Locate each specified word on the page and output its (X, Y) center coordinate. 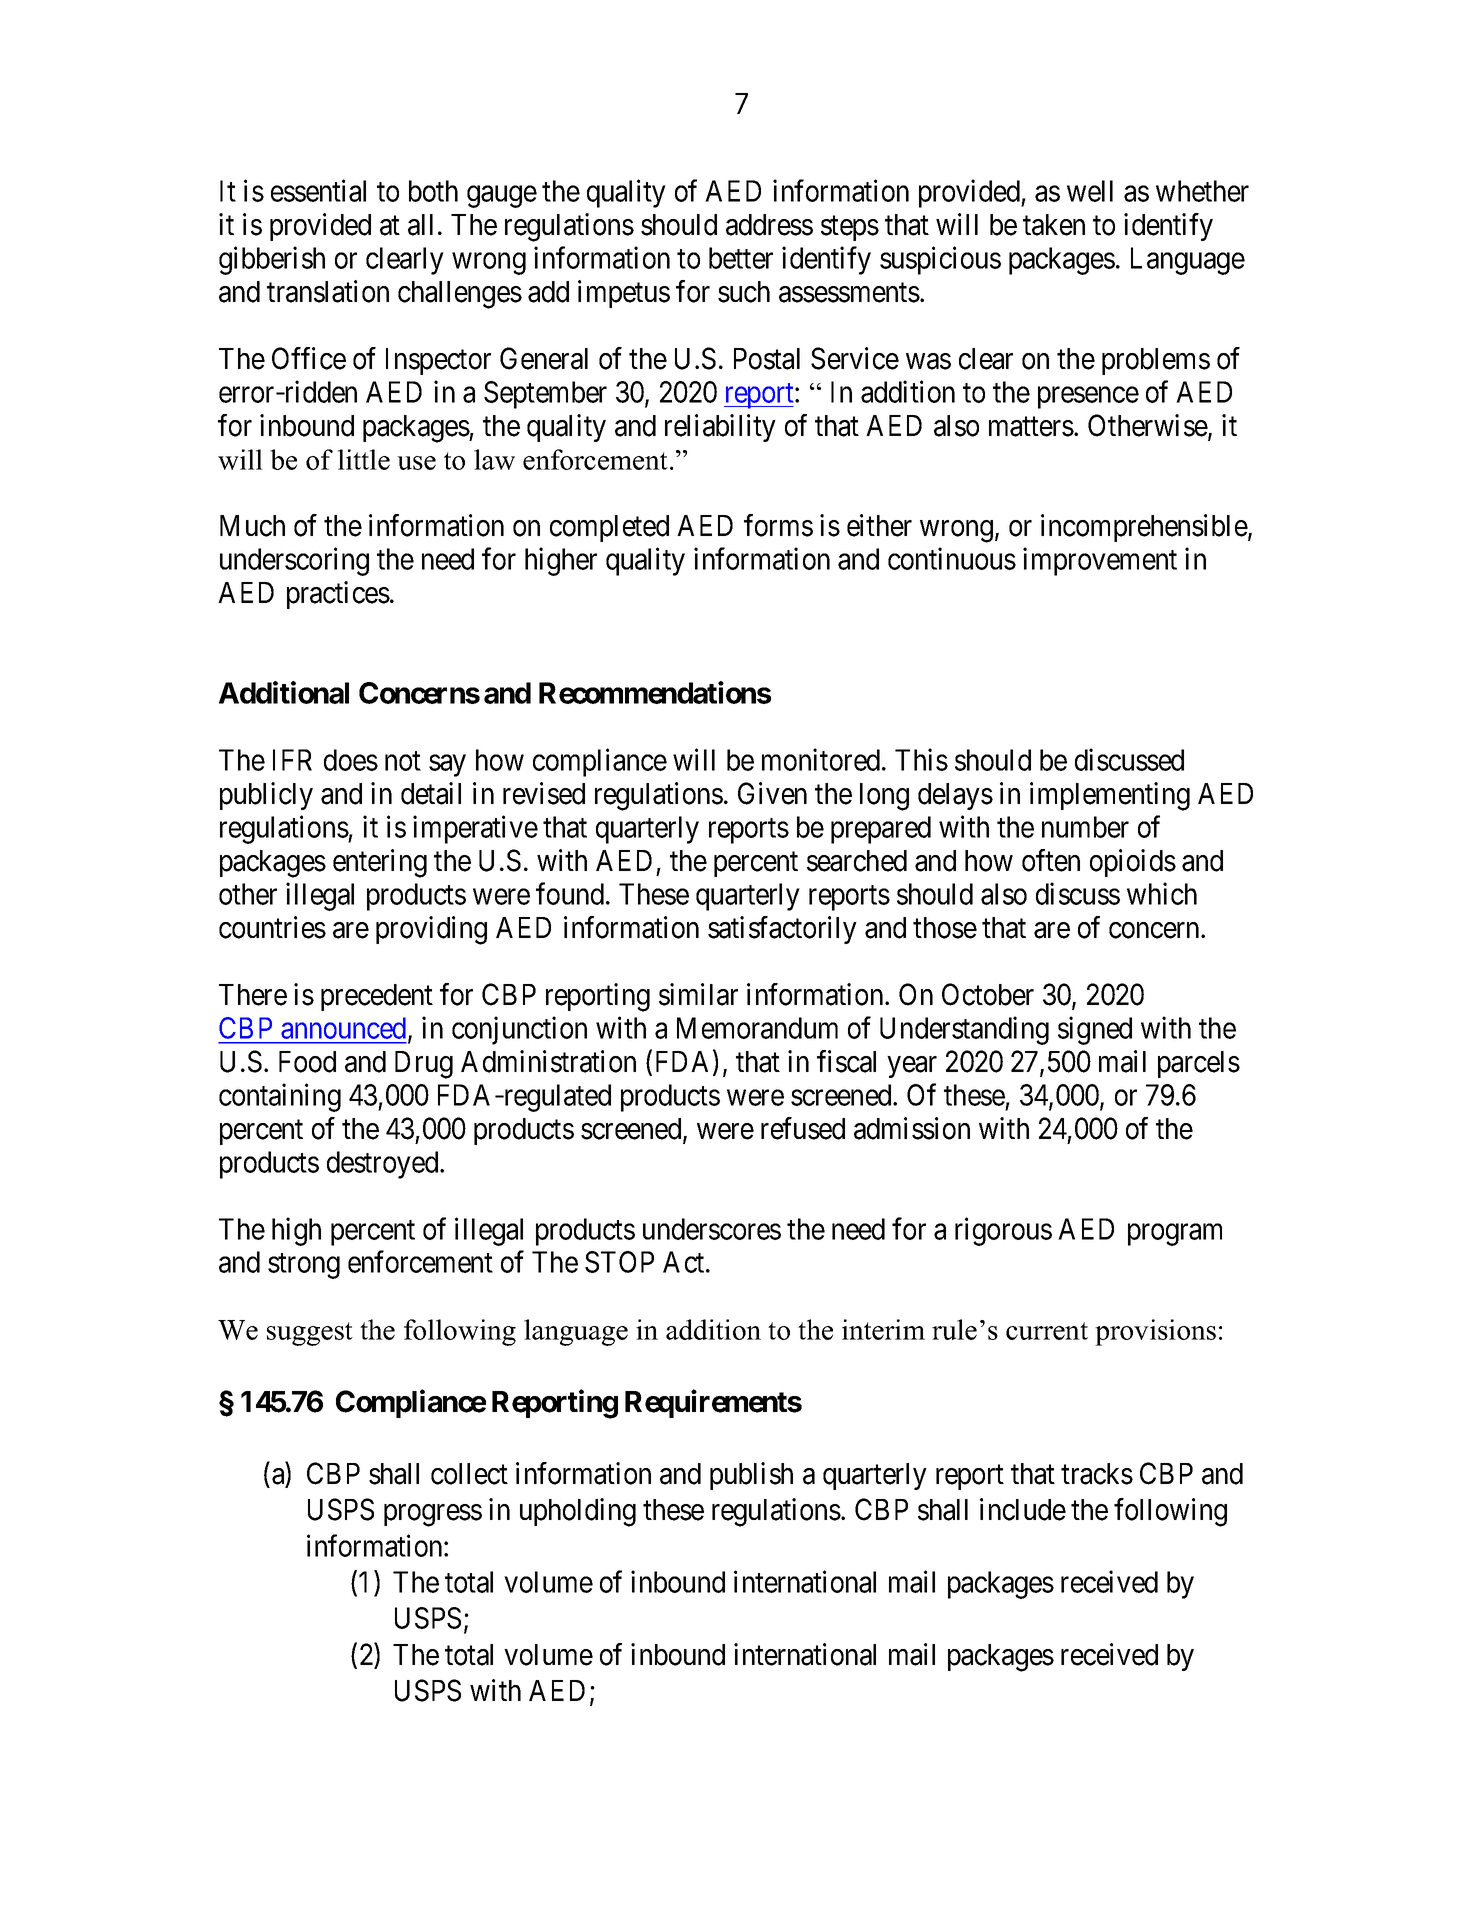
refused (803, 1128)
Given (772, 793)
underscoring (294, 562)
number (1085, 827)
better (741, 258)
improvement (1100, 562)
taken (1054, 225)
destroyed (384, 1165)
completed (609, 528)
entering (380, 863)
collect (469, 1474)
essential (318, 190)
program (1175, 1235)
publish (751, 1476)
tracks (1097, 1474)
